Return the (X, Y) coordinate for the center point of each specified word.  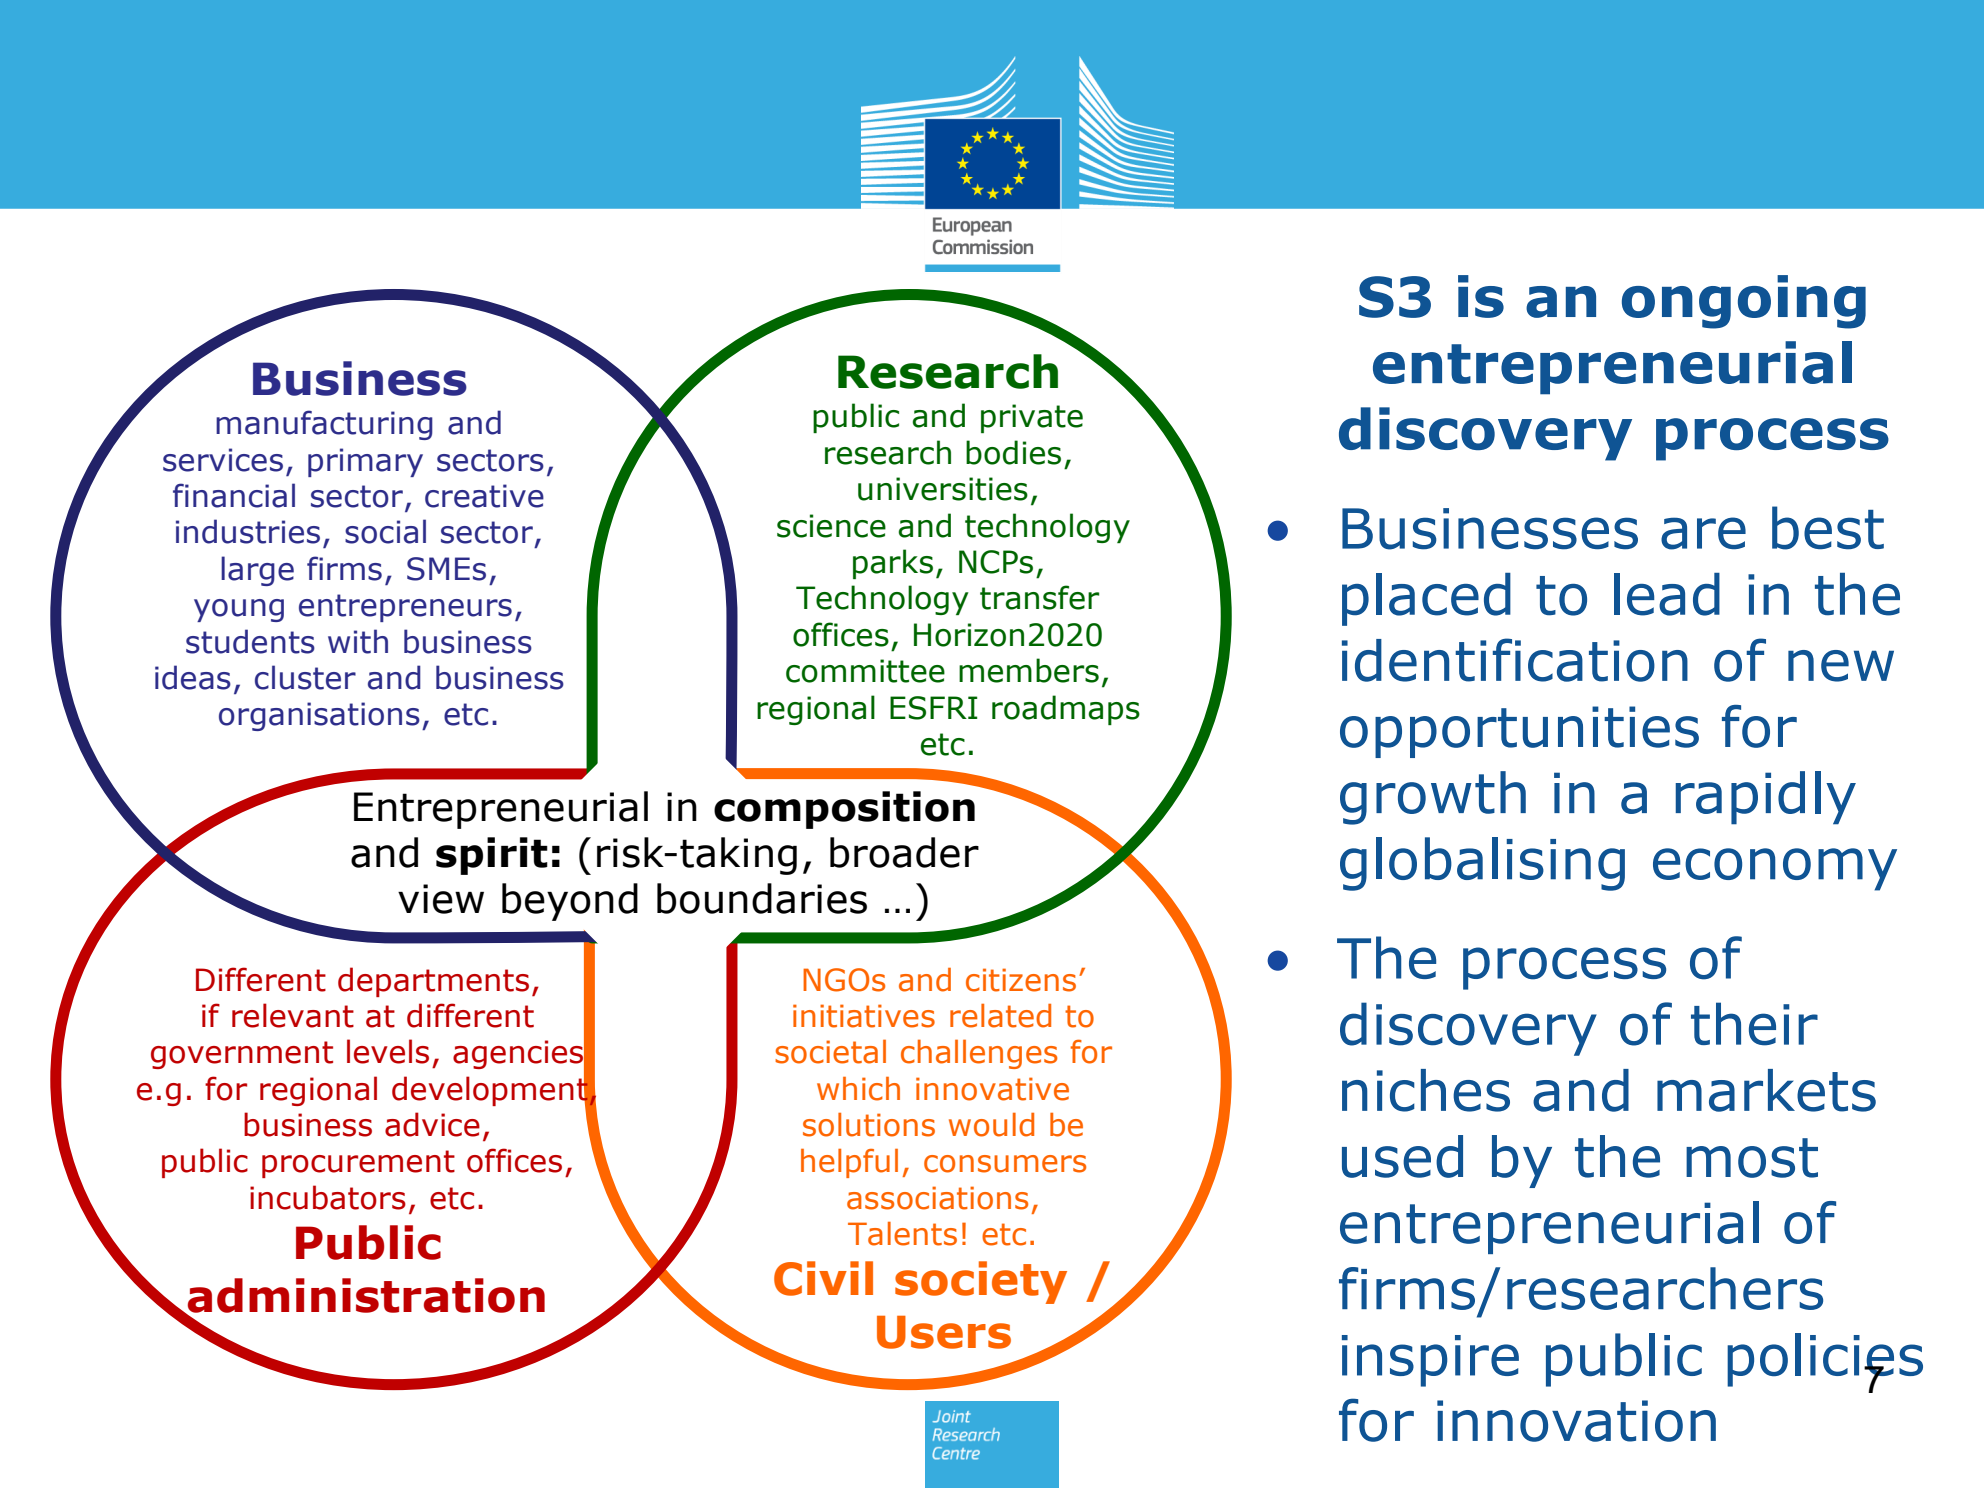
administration (365, 1296)
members (1029, 670)
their (1754, 1024)
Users (944, 1332)
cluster (305, 677)
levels (388, 1051)
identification (1515, 660)
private (1032, 418)
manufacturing (324, 425)
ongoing (1744, 302)
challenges (979, 1054)
